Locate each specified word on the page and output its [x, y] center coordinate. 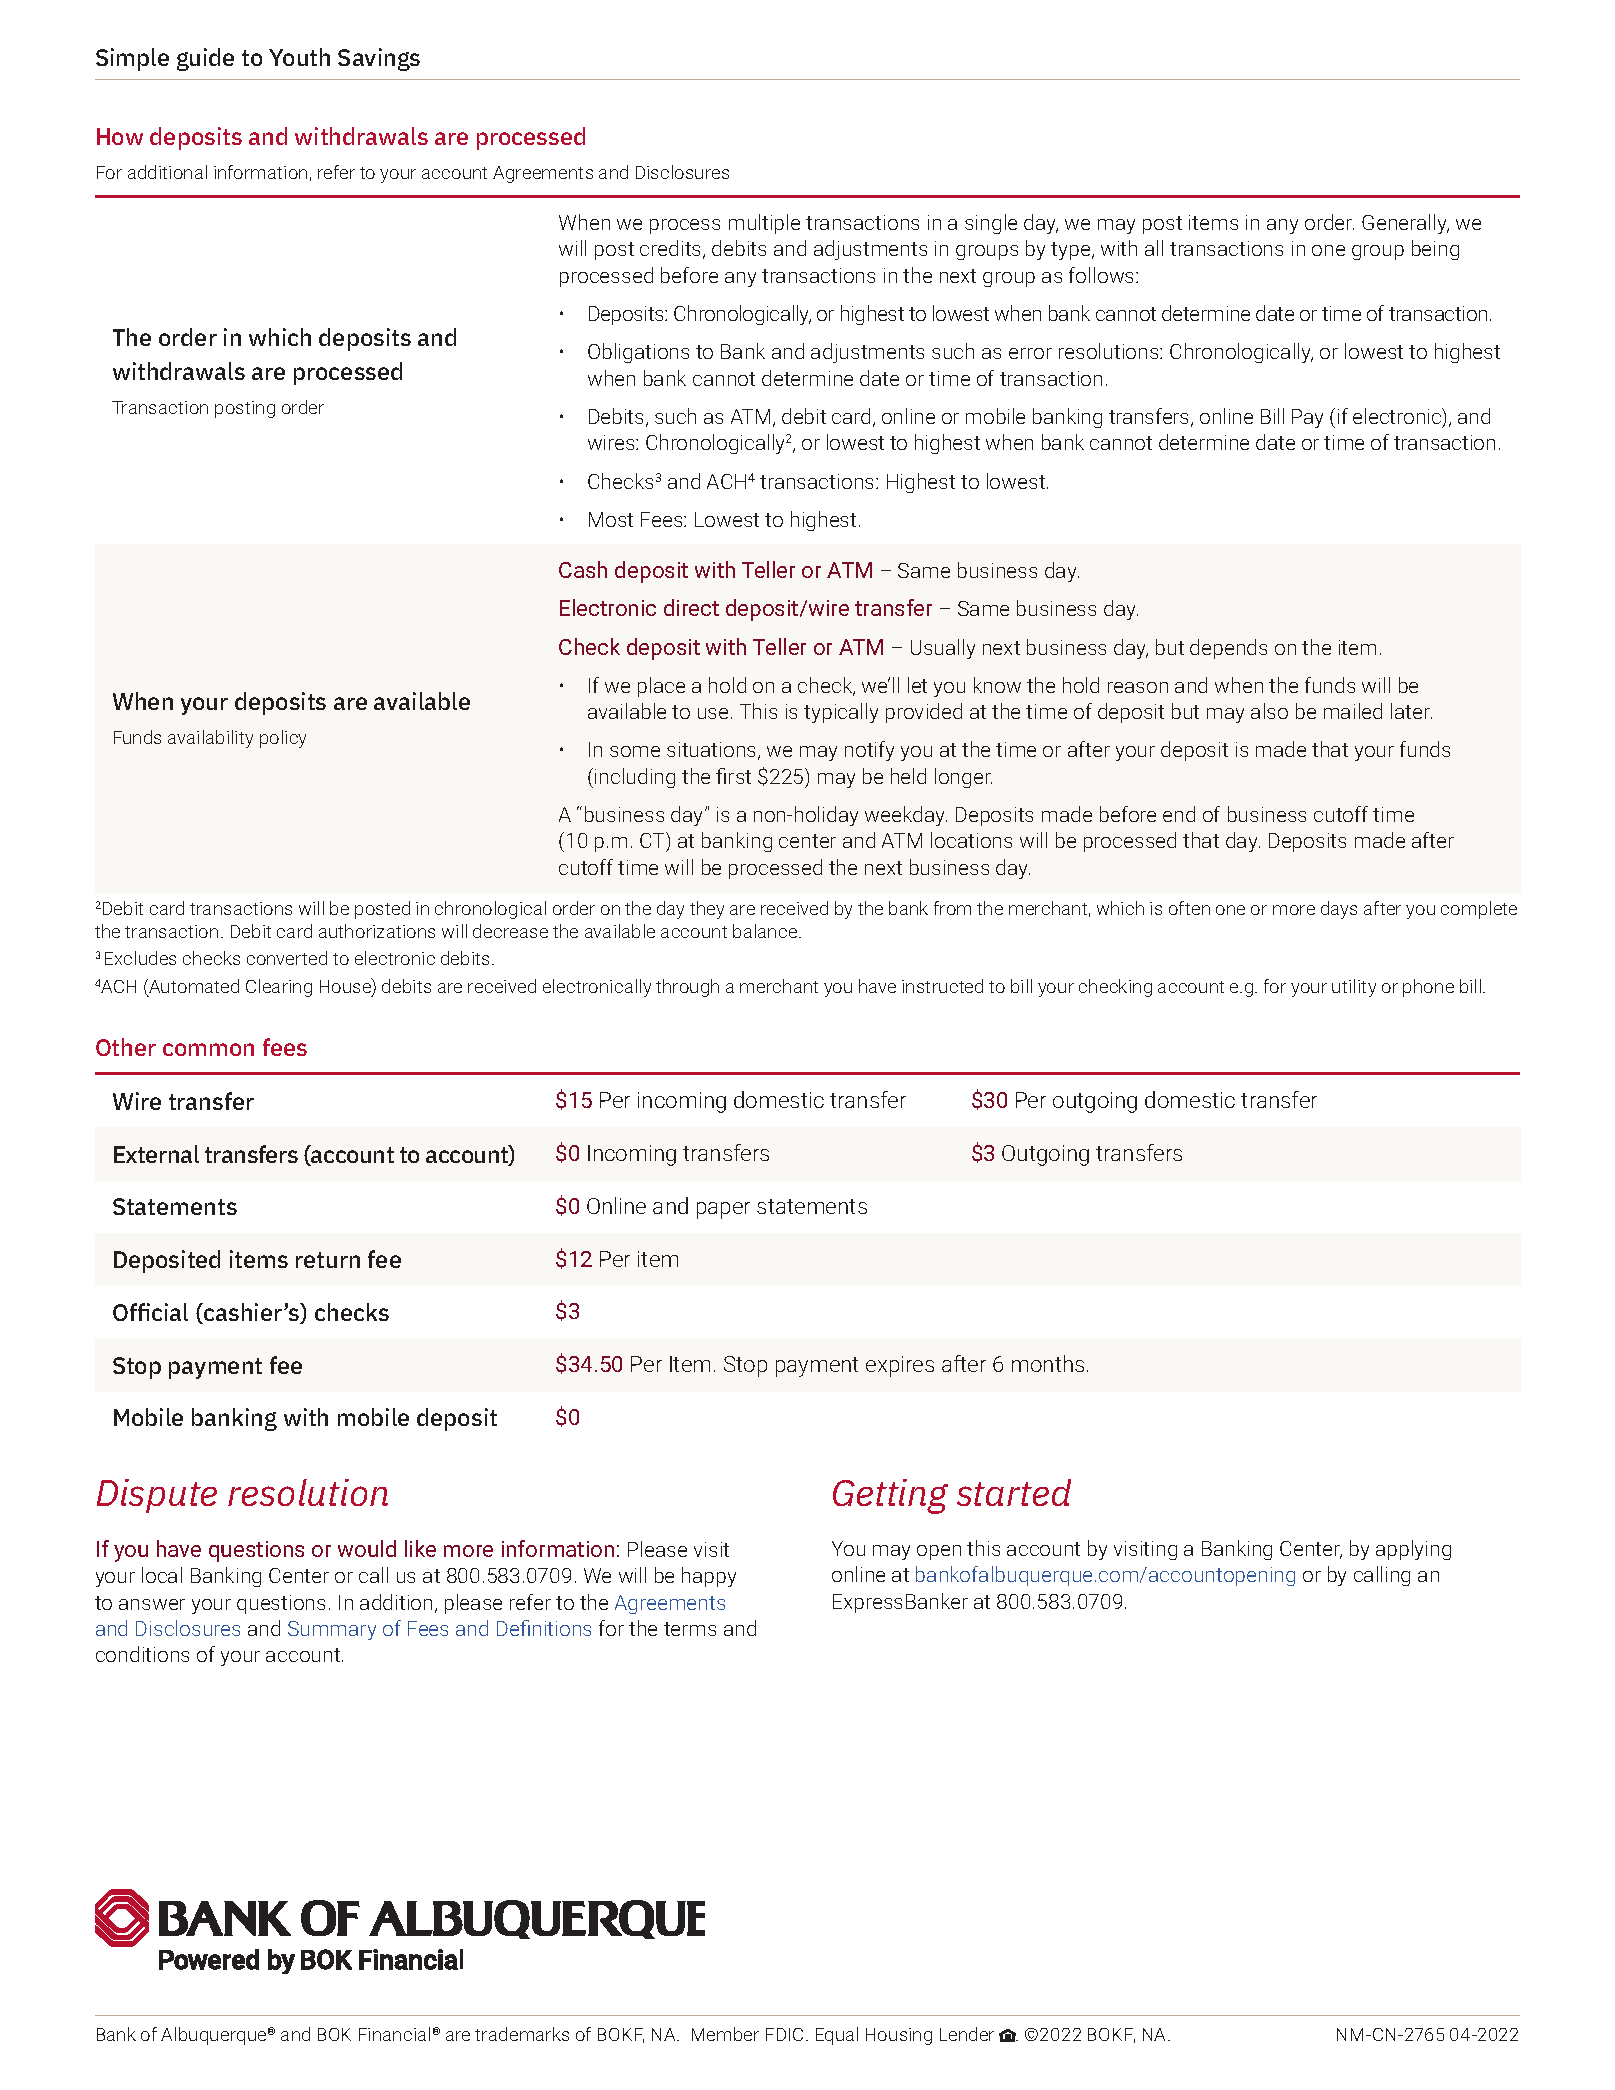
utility [1354, 988]
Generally [1405, 224]
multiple [764, 224]
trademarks [522, 2034]
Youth [299, 57]
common [208, 1049]
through [687, 988]
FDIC [784, 2034]
